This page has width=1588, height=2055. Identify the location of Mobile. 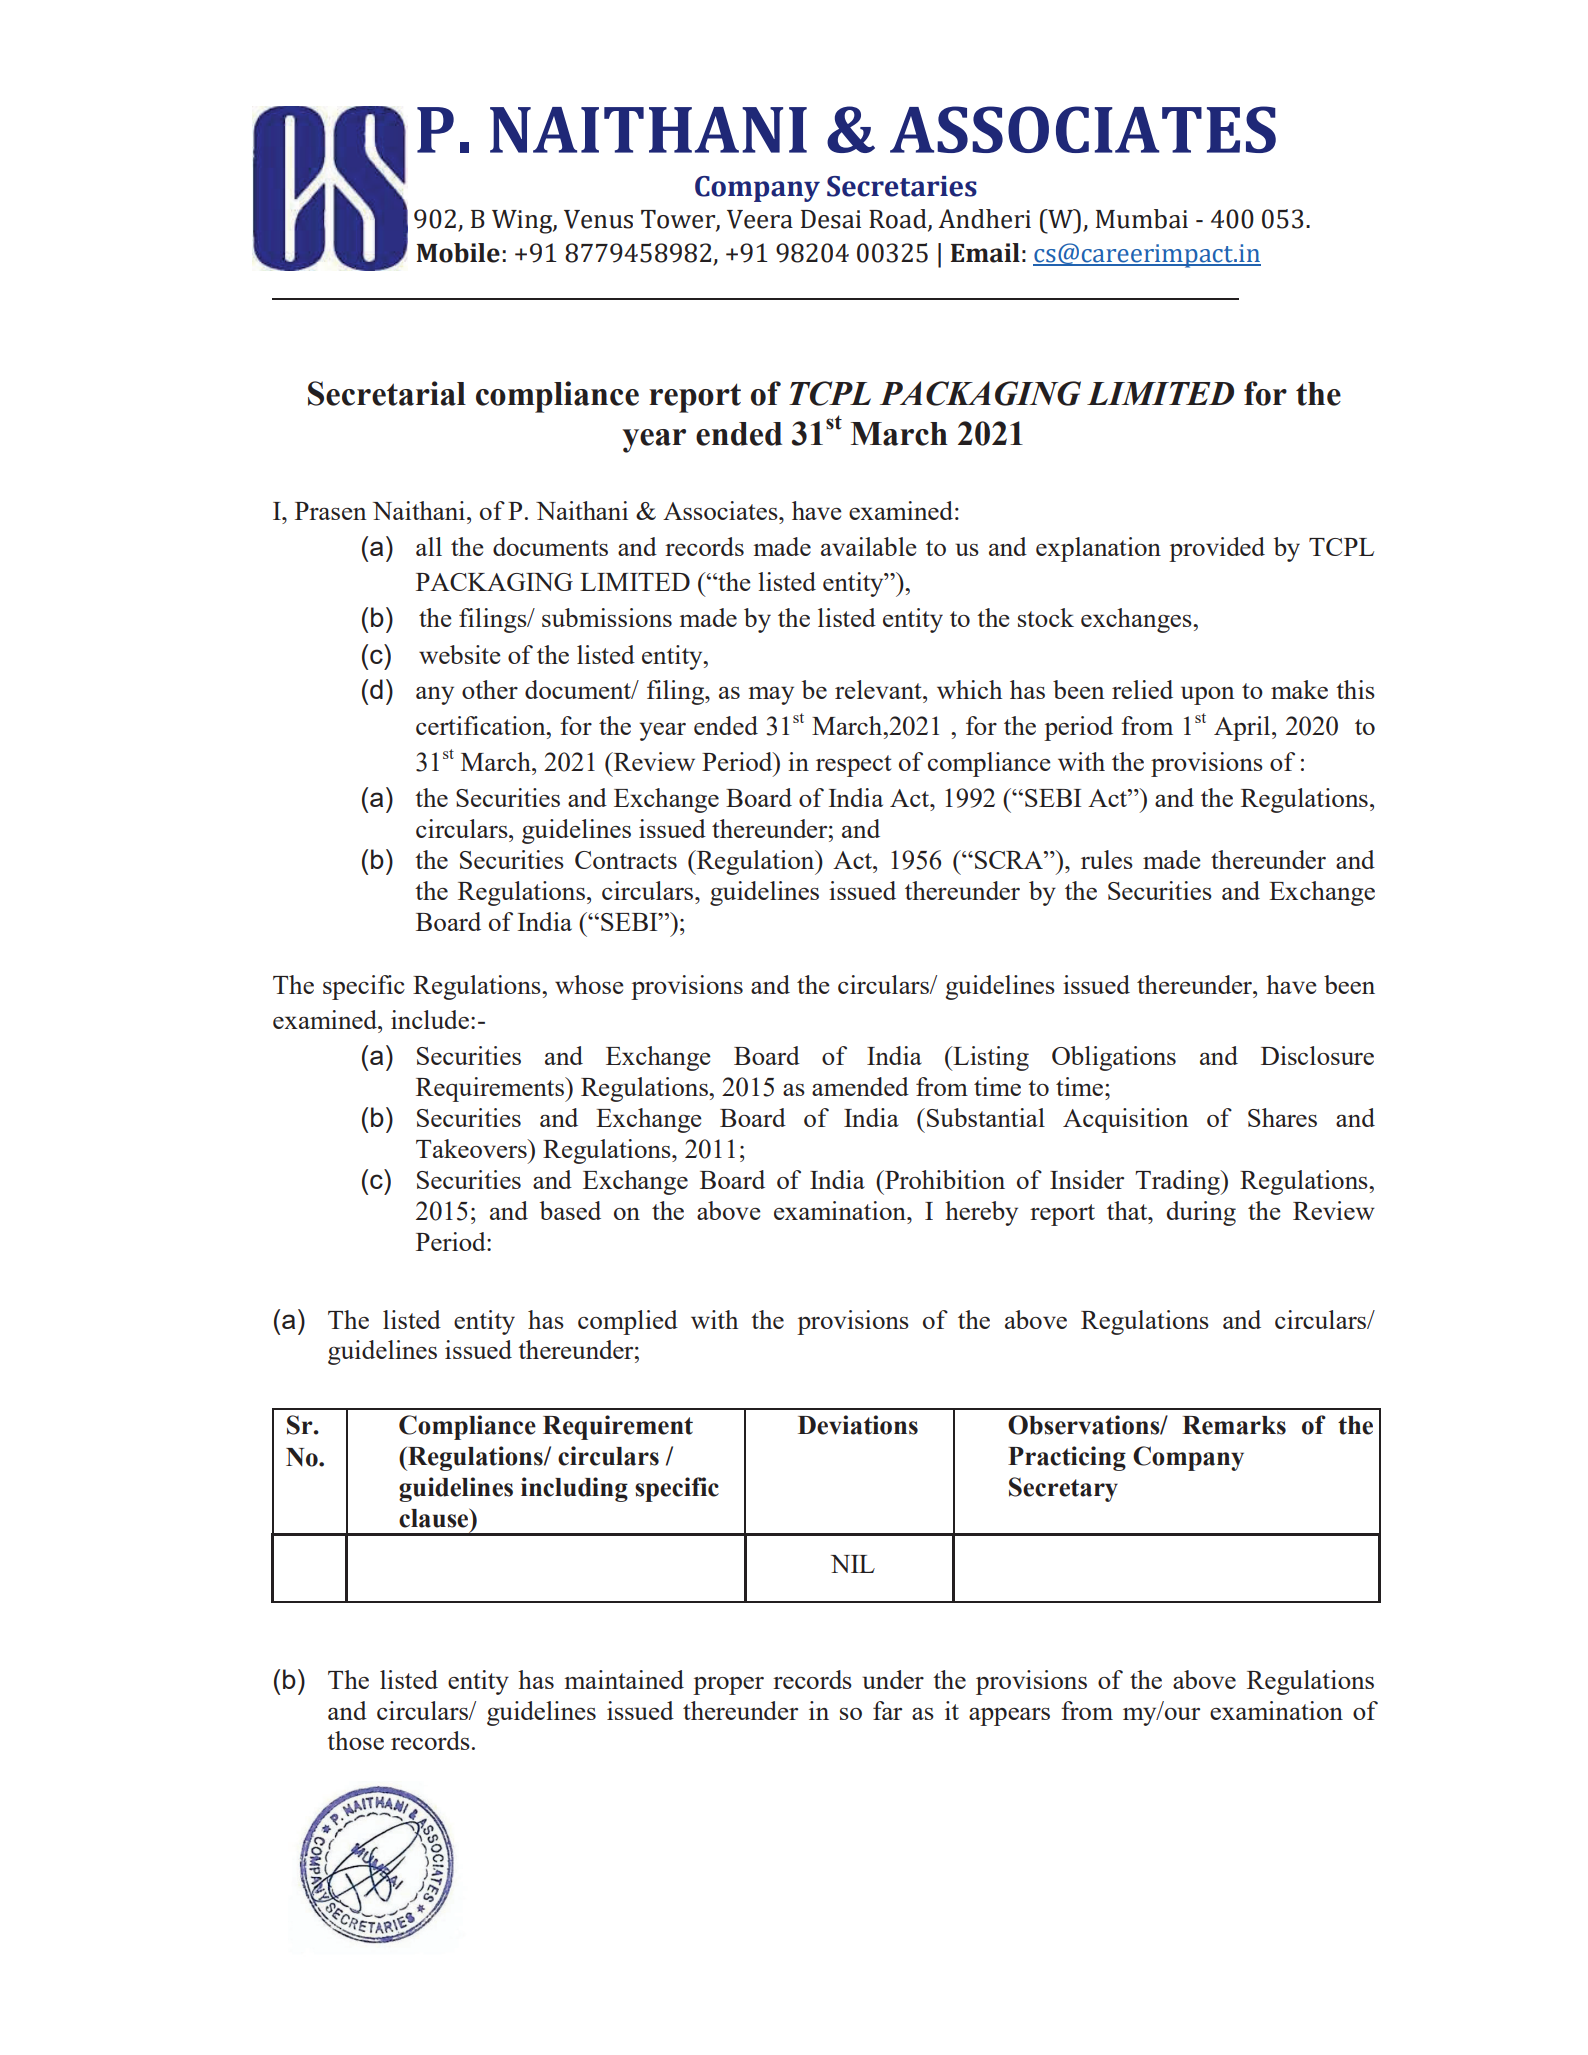
(458, 253).
